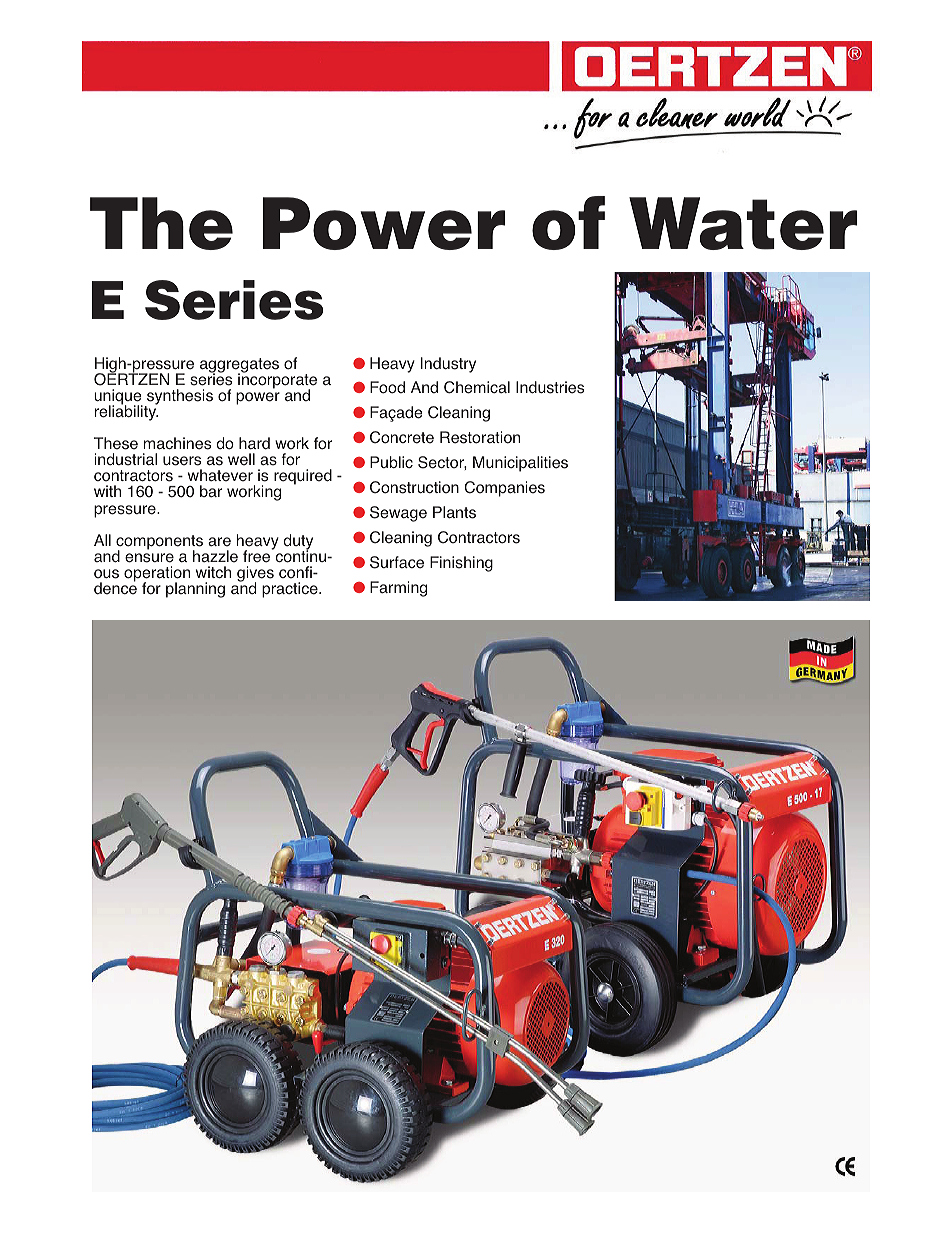 The height and width of the screenshot is (1233, 952). I want to click on planning, so click(195, 590).
